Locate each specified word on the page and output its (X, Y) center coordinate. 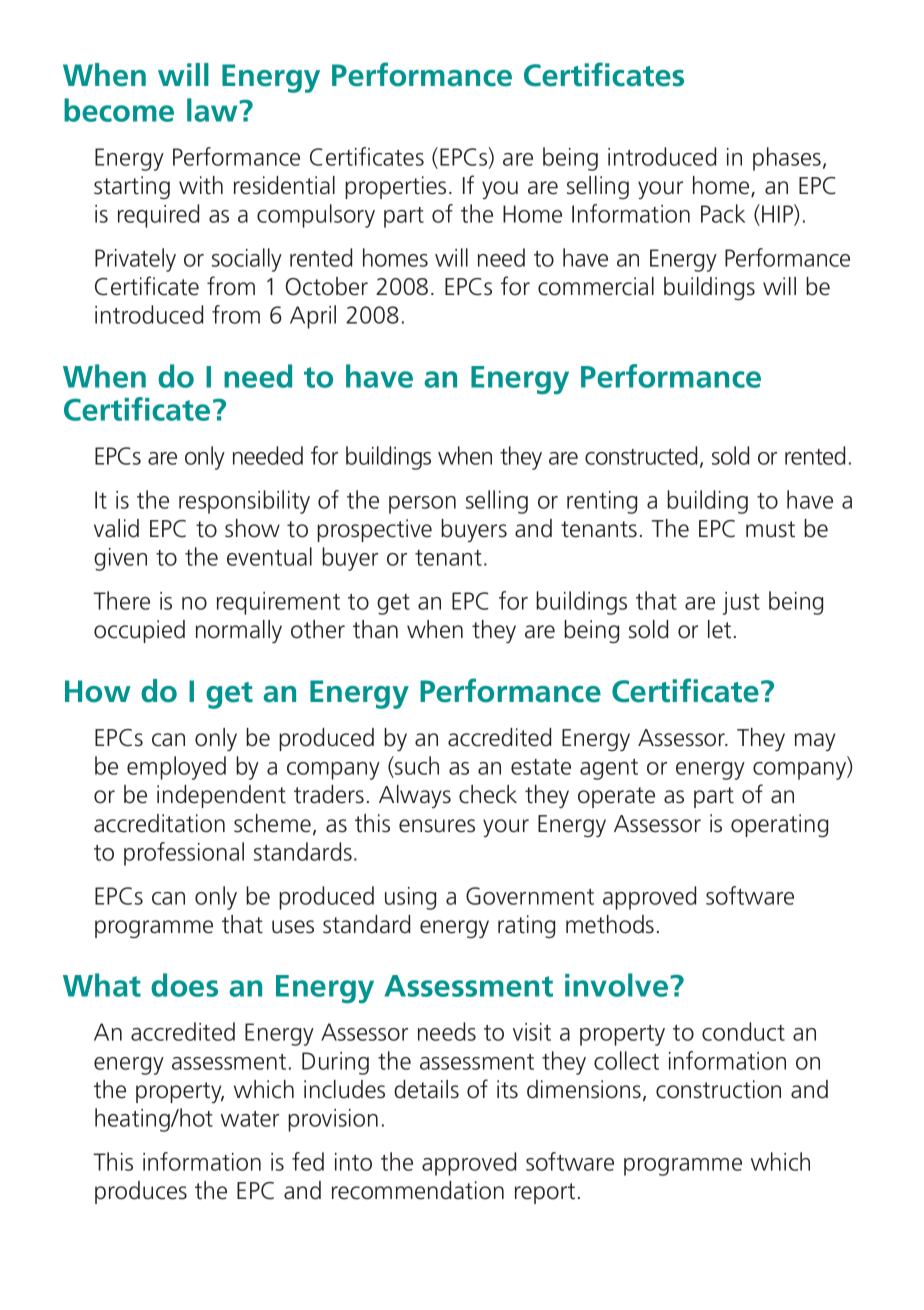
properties (395, 187)
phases (787, 159)
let (719, 629)
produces (141, 1192)
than (375, 629)
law (213, 110)
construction (718, 1089)
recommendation (418, 1190)
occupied (139, 631)
